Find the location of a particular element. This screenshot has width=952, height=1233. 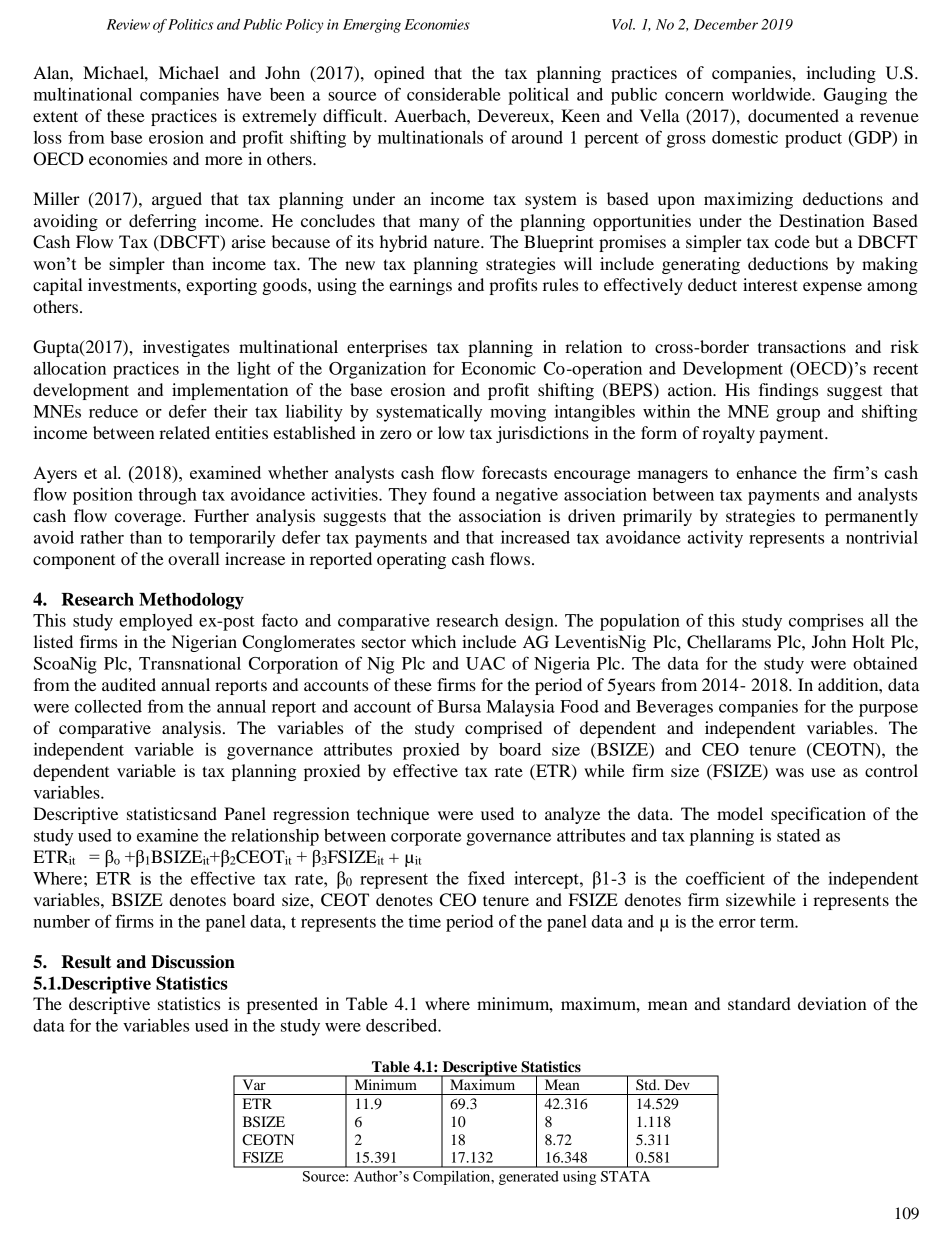

considerable is located at coordinates (454, 94).
